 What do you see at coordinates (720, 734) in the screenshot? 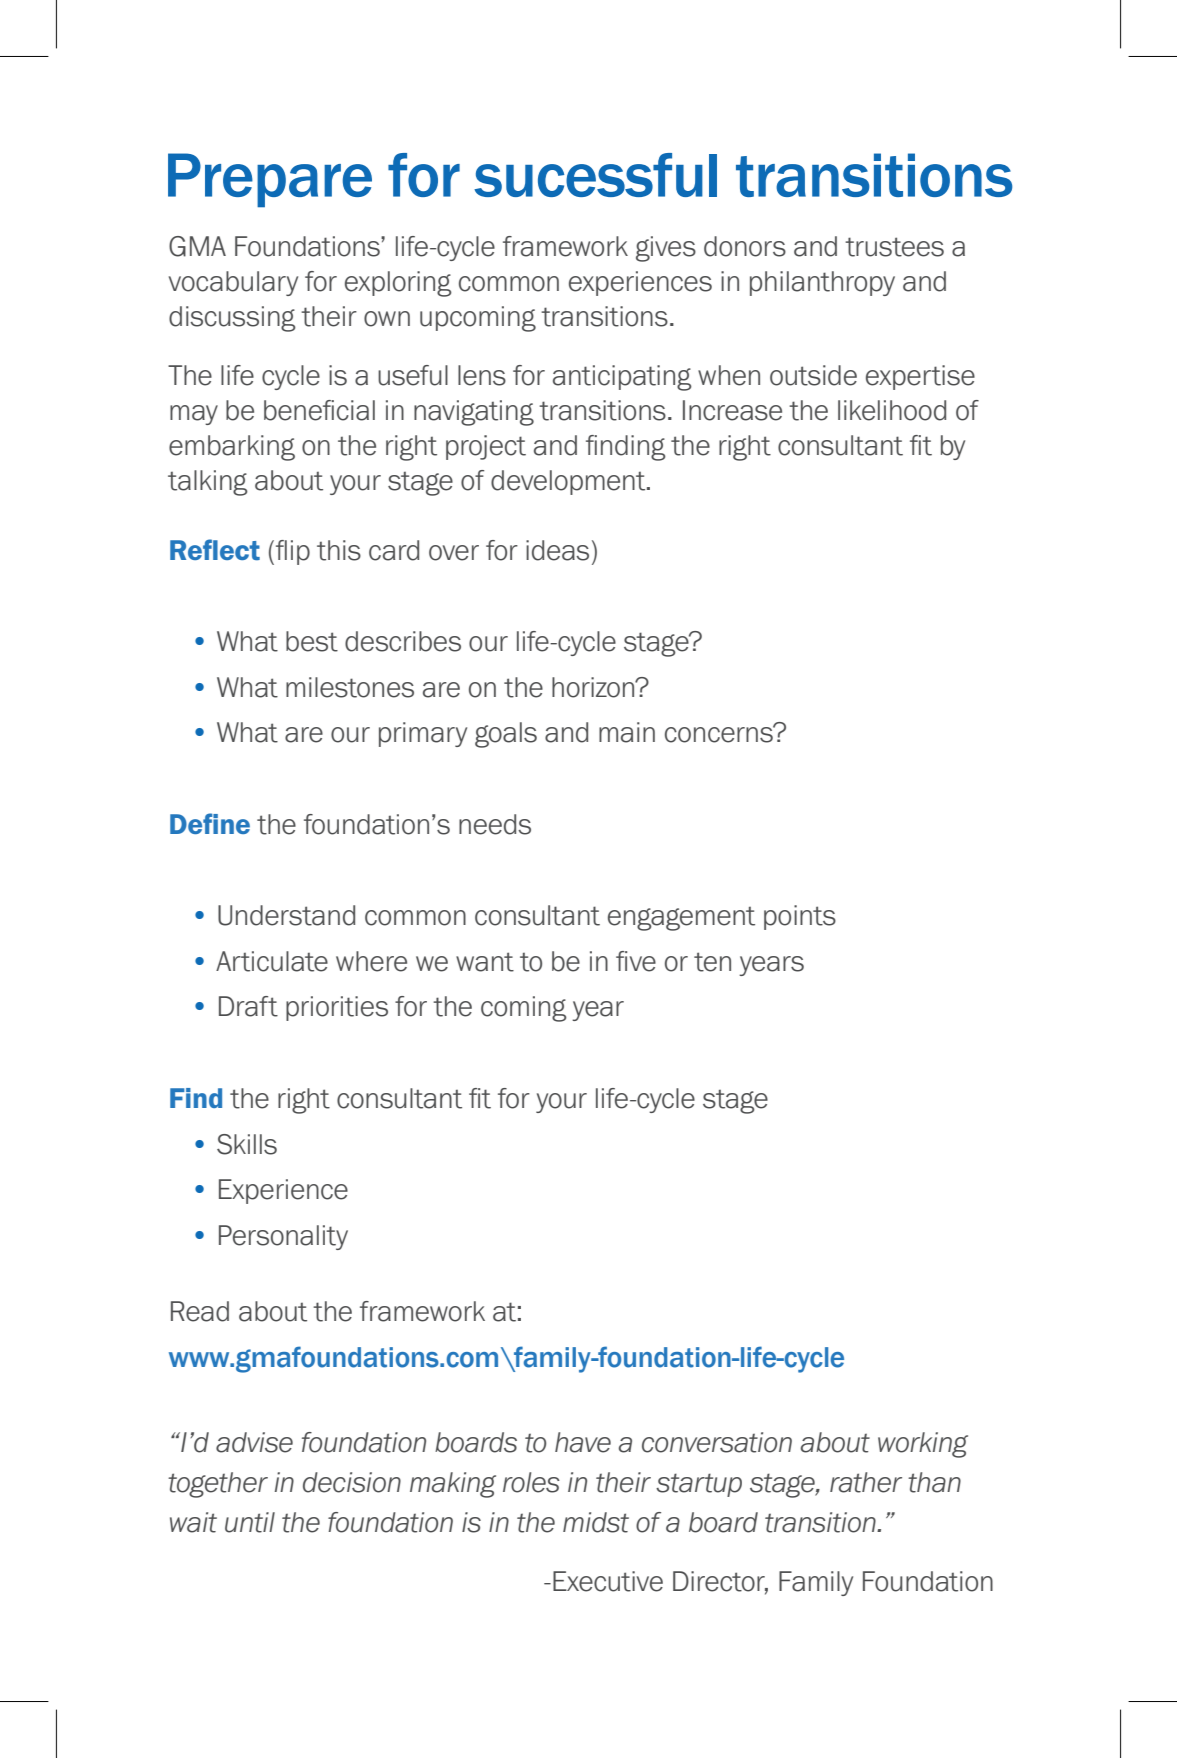
I see `concerns` at bounding box center [720, 734].
